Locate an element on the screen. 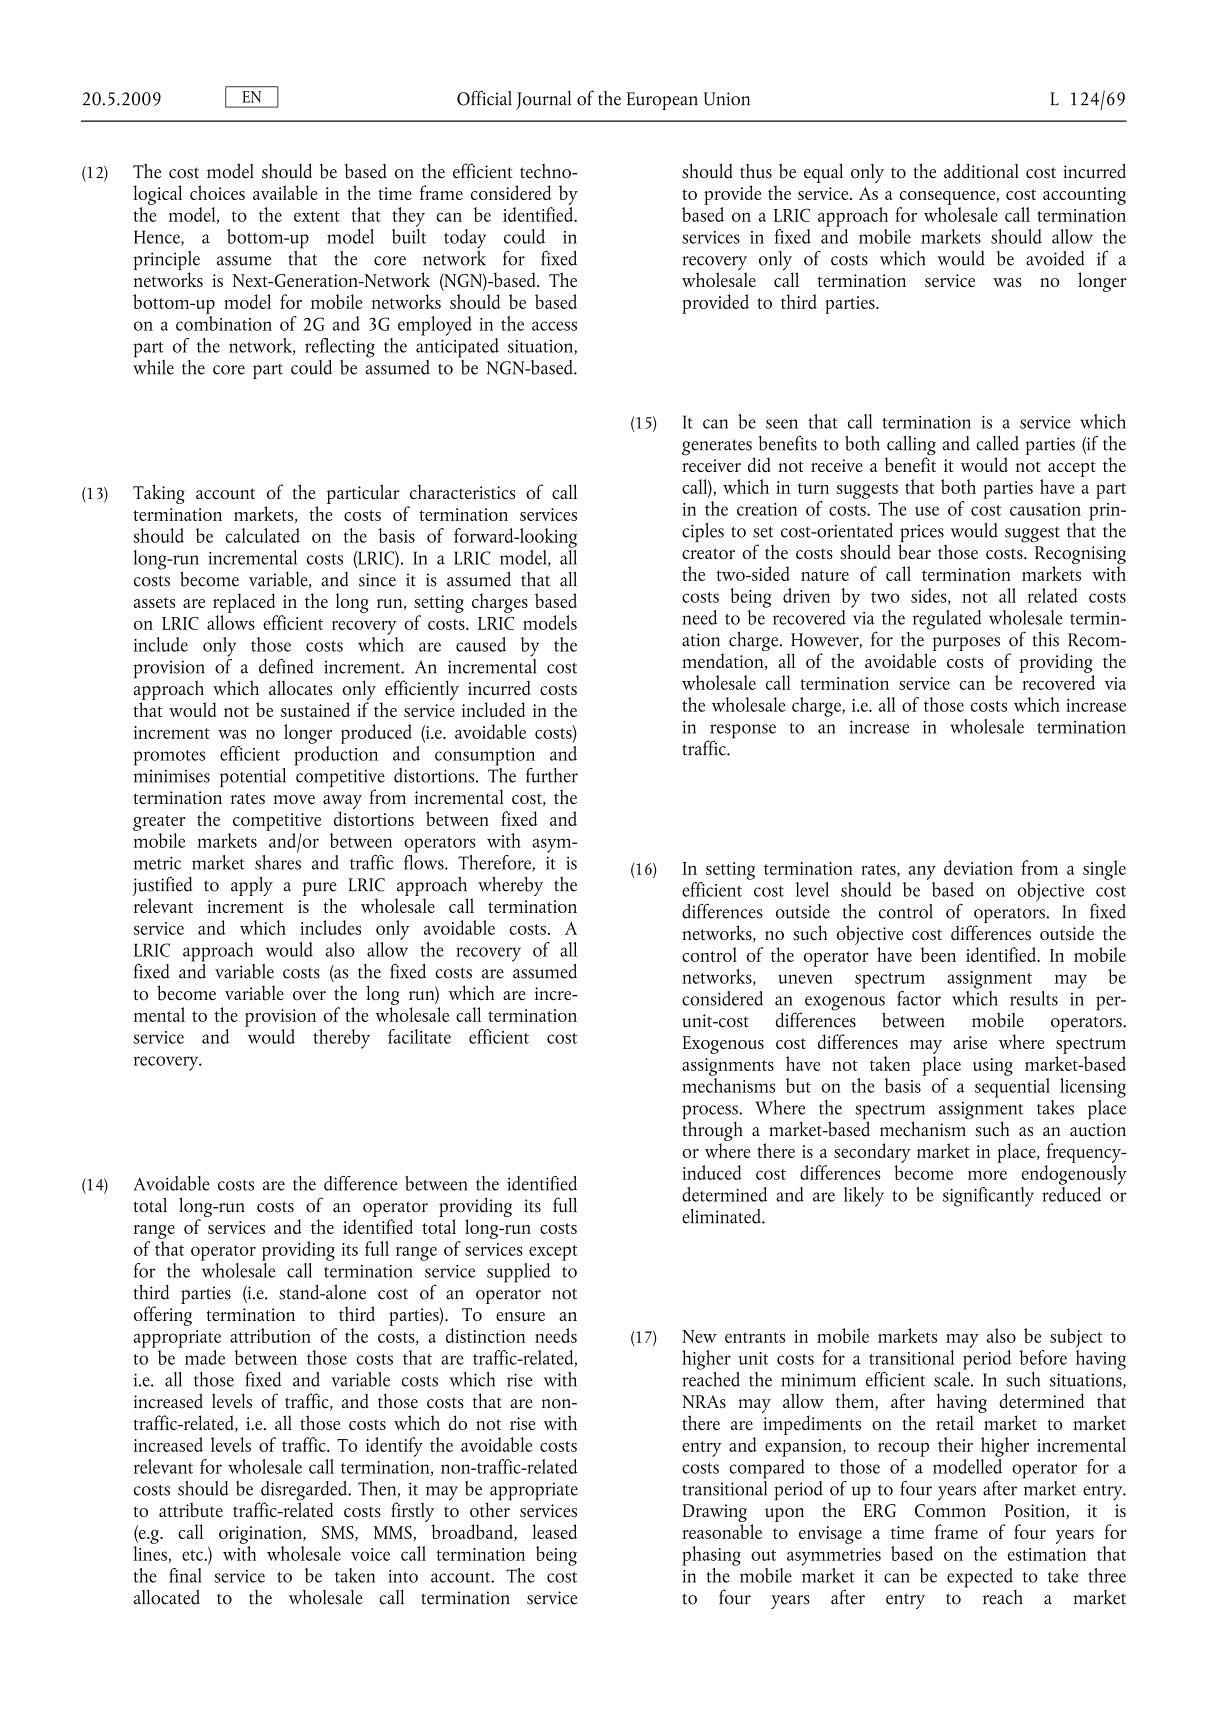 This screenshot has height=1720, width=1216. additional is located at coordinates (981, 171).
